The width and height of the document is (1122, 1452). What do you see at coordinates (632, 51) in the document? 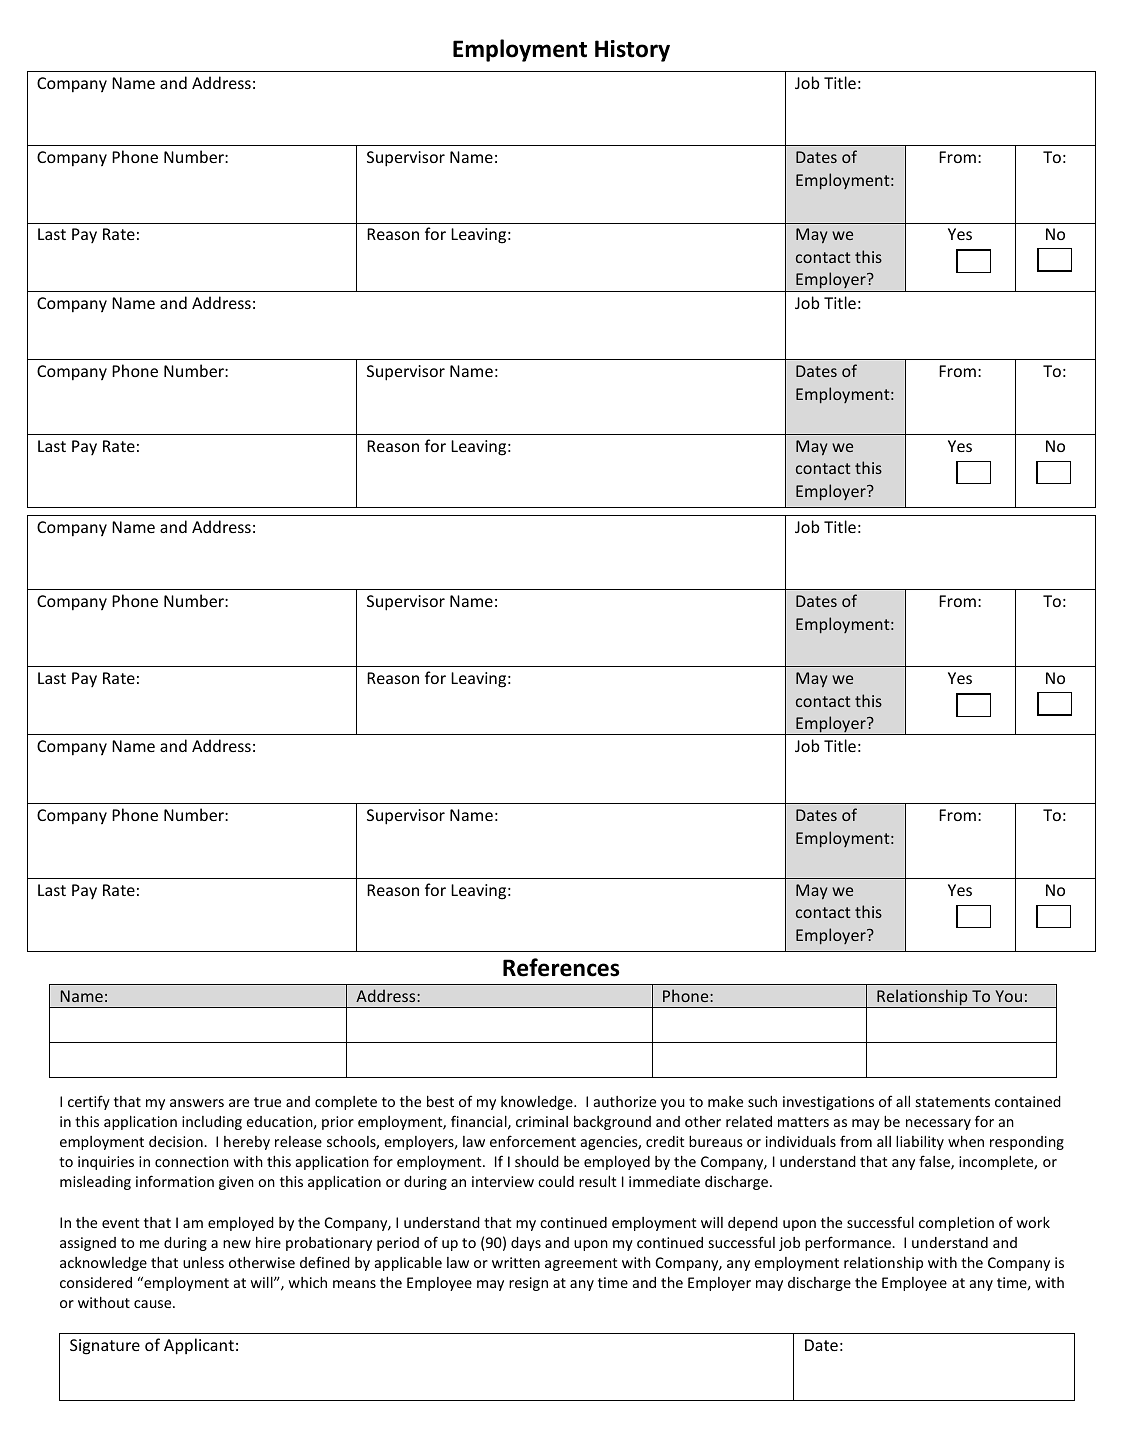
I see `History` at bounding box center [632, 51].
